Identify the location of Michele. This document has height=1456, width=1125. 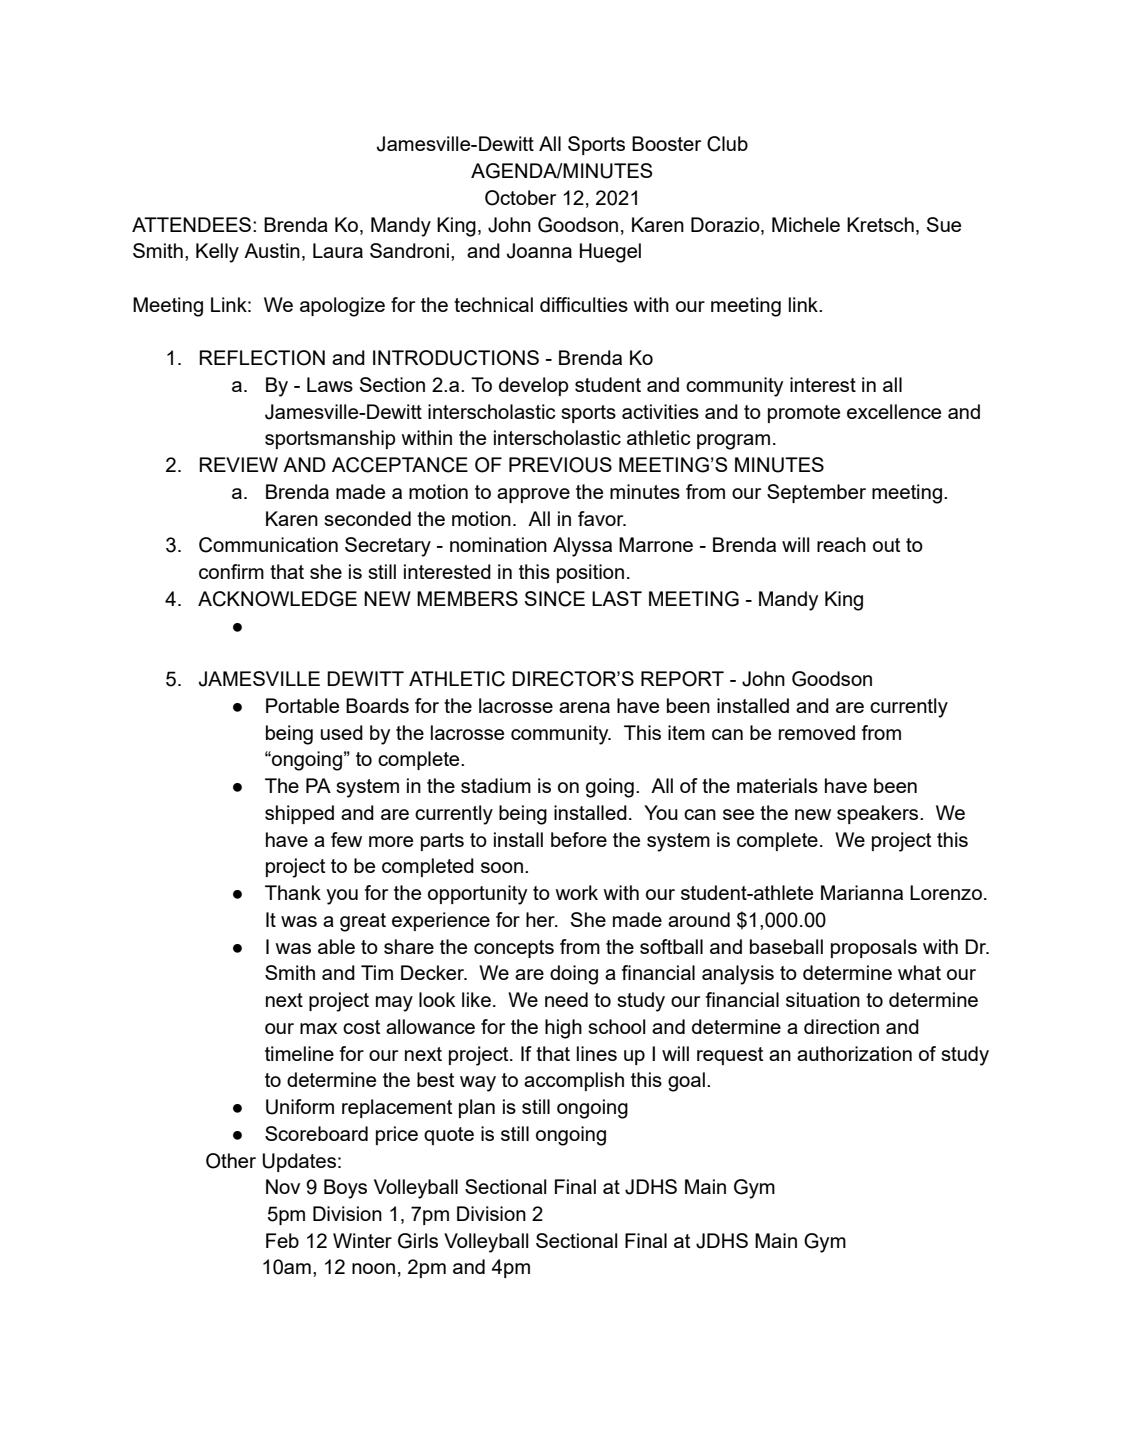
(806, 224).
